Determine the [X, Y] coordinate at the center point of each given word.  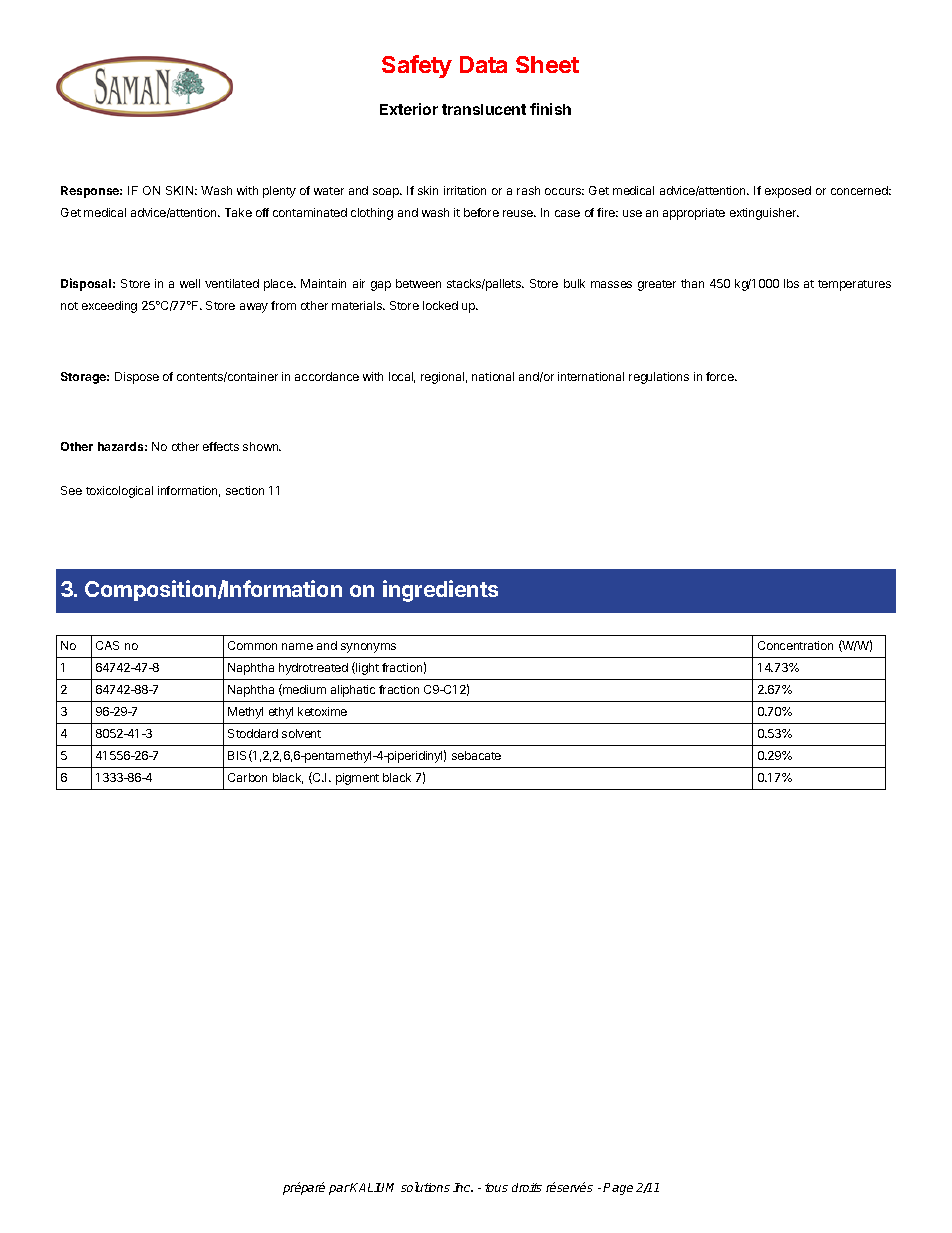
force [721, 376]
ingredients [440, 591]
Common [252, 645]
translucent [484, 109]
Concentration [795, 645]
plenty [279, 192]
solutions [425, 1187]
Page [618, 1189]
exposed [788, 192]
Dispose [137, 378]
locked [440, 305]
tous [496, 1187]
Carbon [247, 777]
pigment [357, 779]
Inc [463, 1187]
